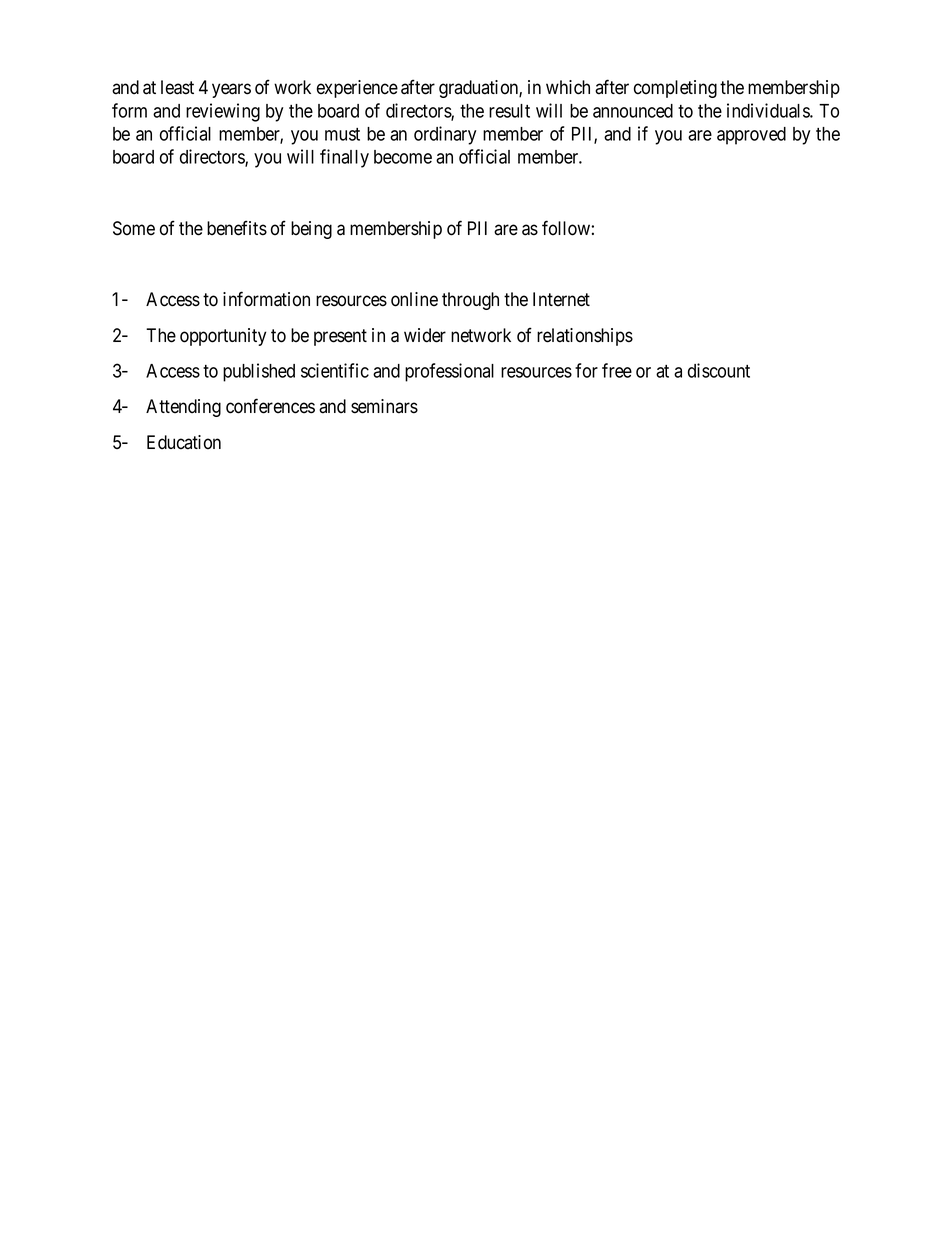  What do you see at coordinates (311, 230) in the document?
I see `being` at bounding box center [311, 230].
